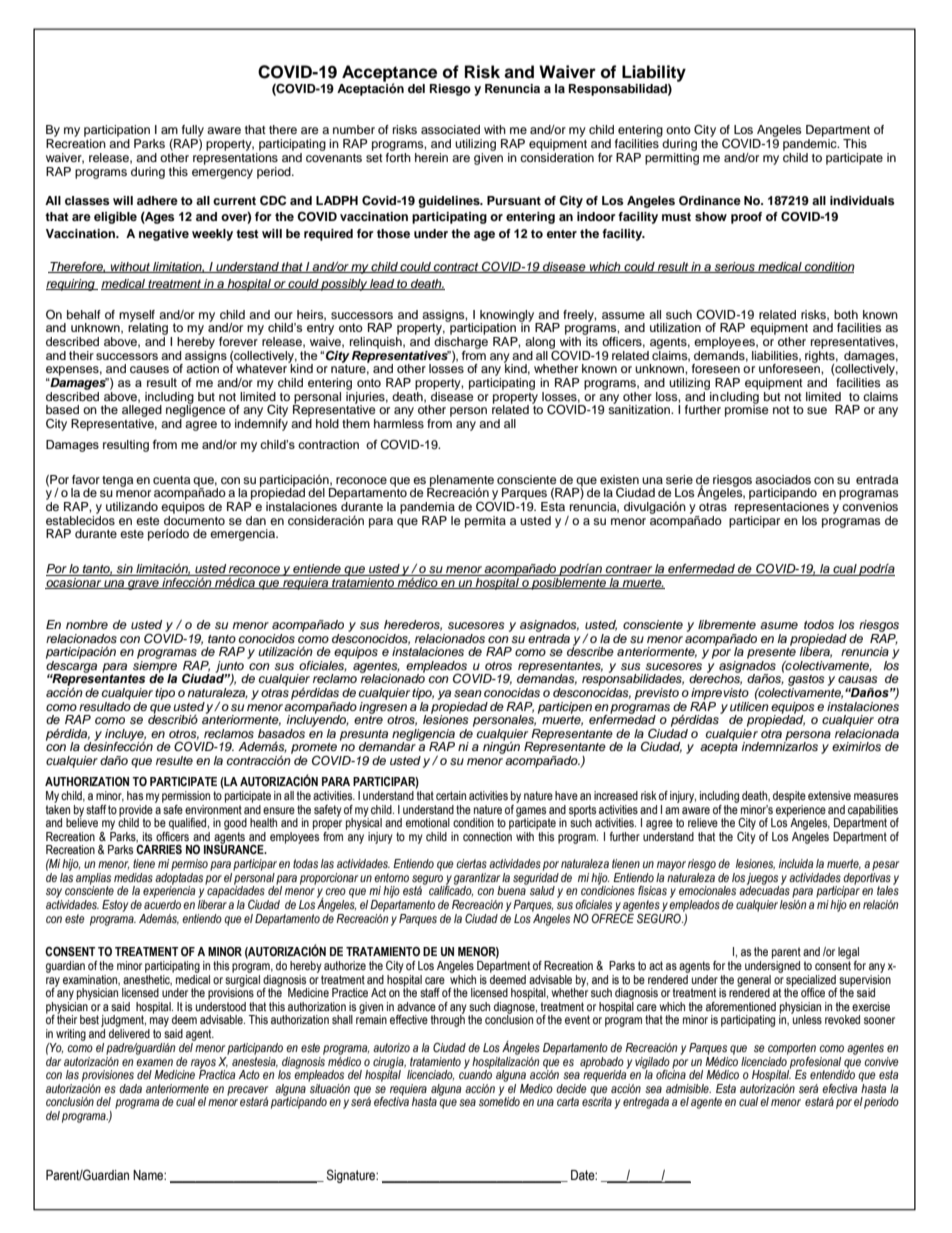 The height and width of the screenshot is (1233, 952). I want to click on certain, so click(451, 795).
